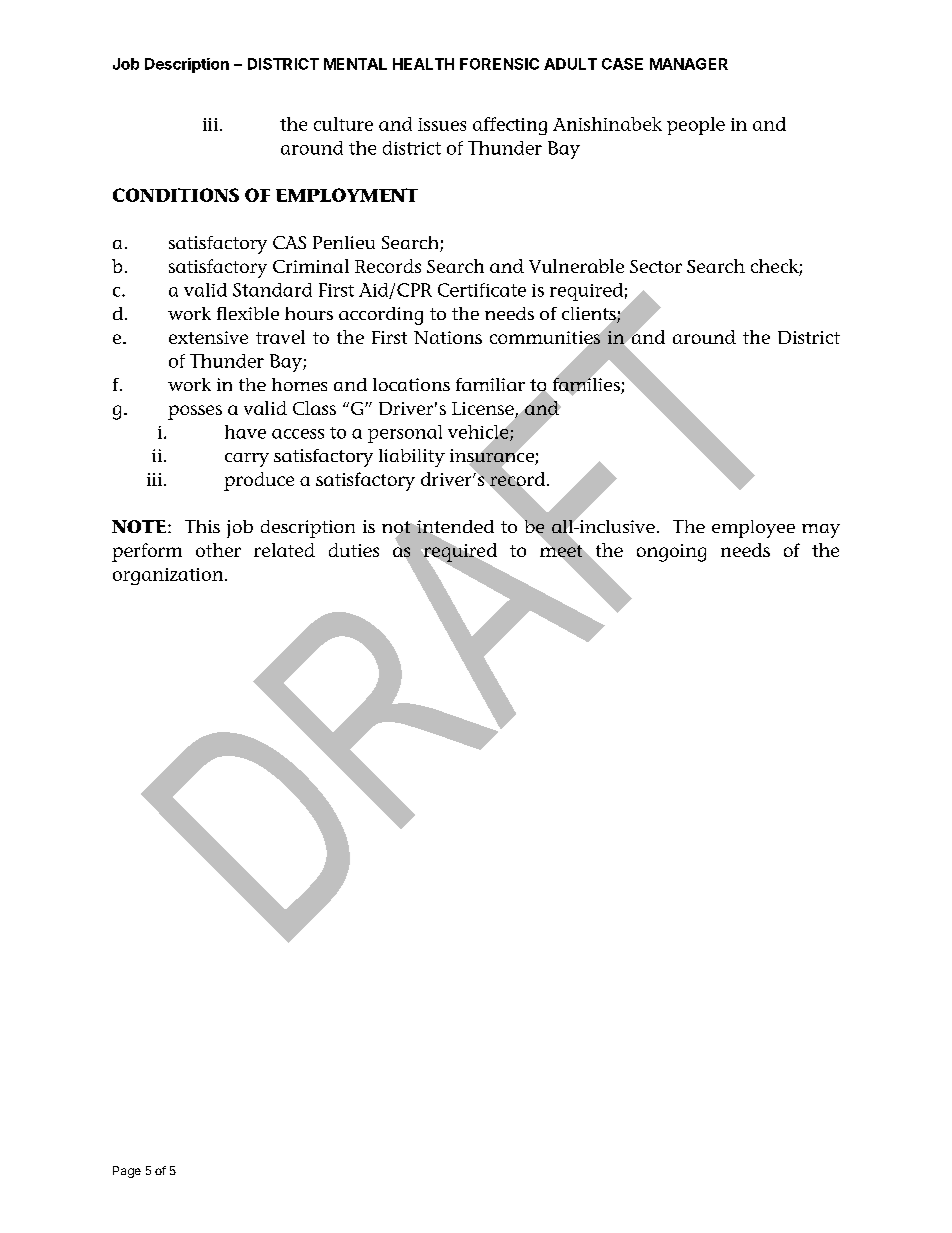  Describe the element at coordinates (354, 550) in the image. I see `duties` at that location.
